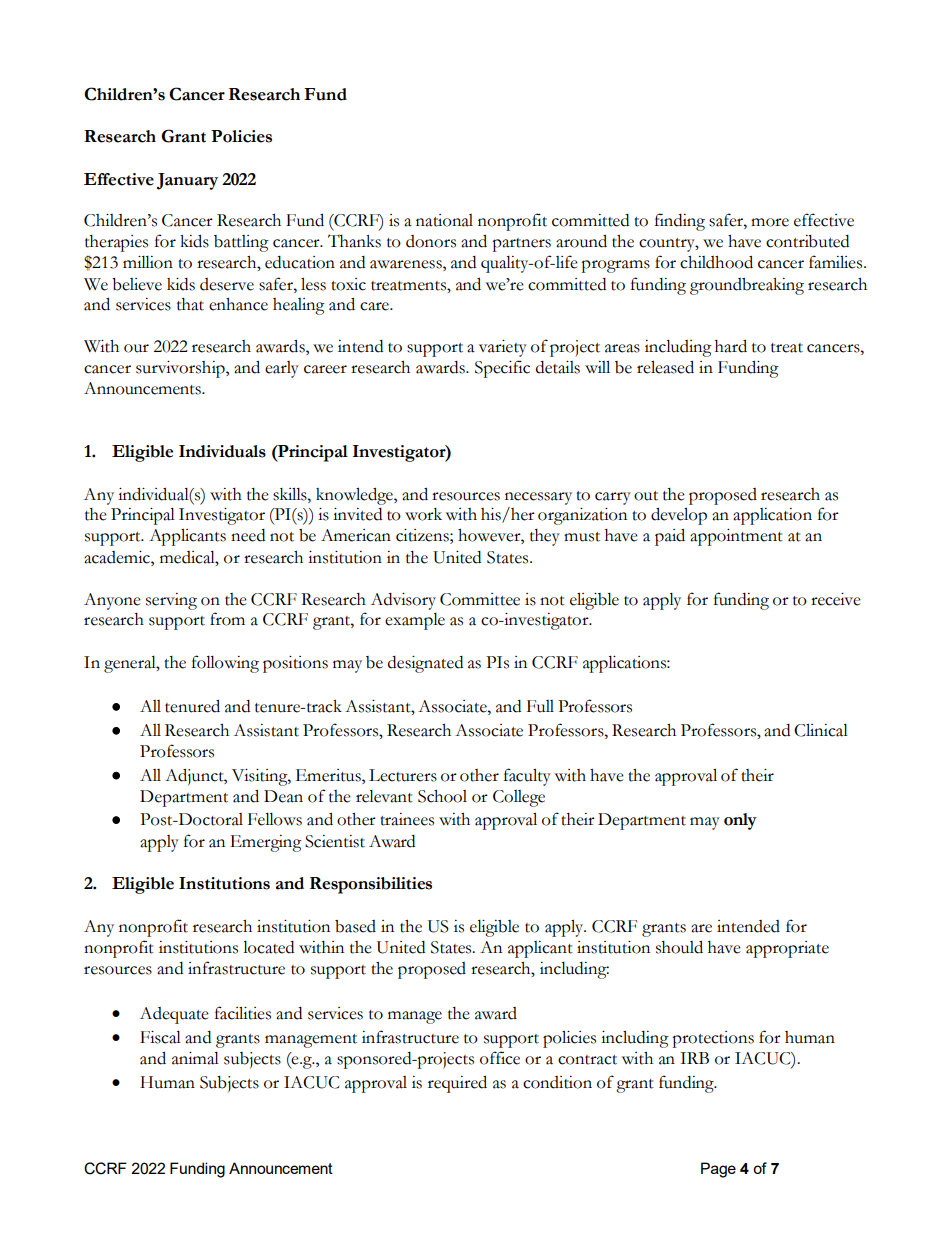  Describe the element at coordinates (821, 730) in the screenshot. I see `Clinical` at that location.
